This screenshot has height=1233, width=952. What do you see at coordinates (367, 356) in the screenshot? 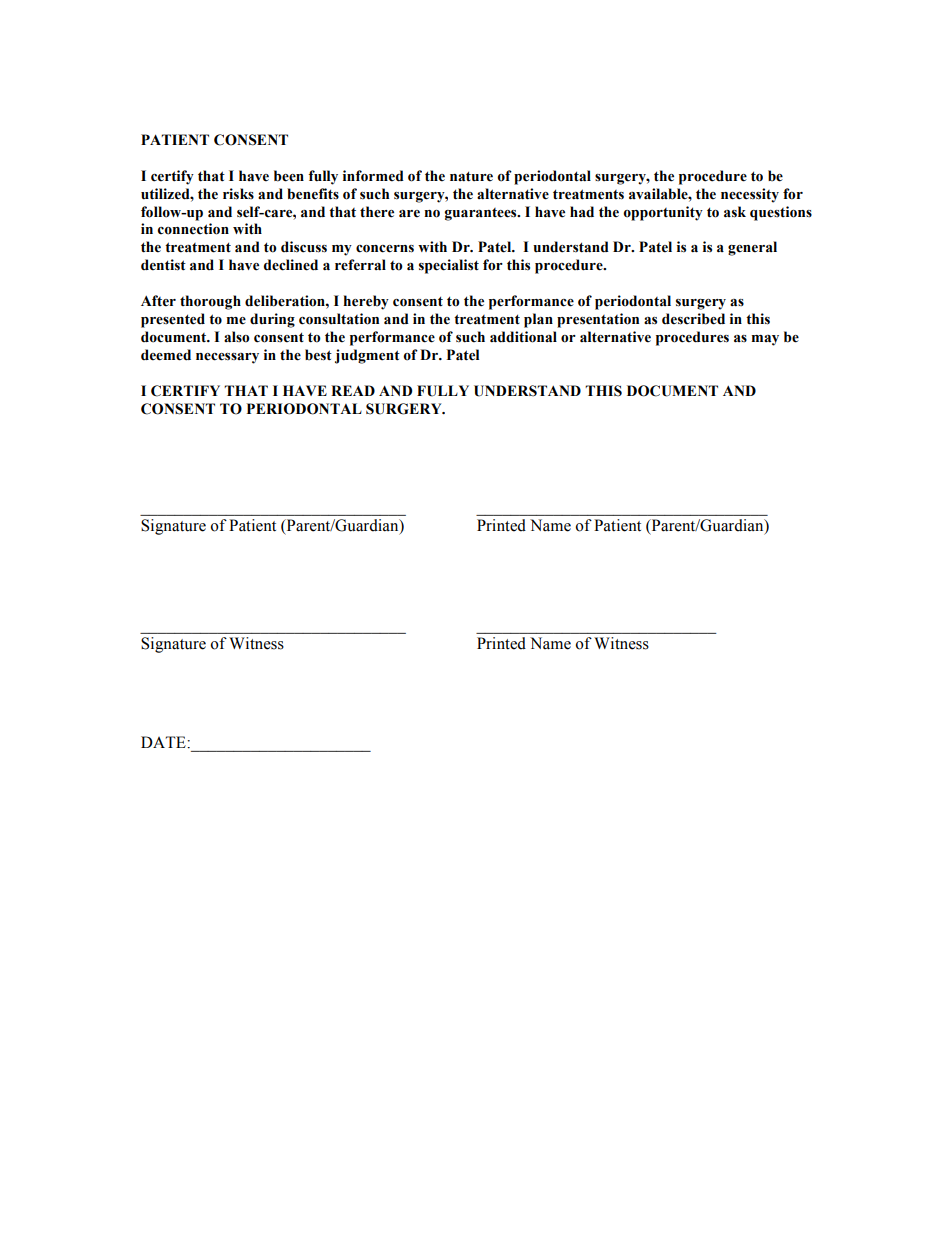
I see `judgment` at bounding box center [367, 356].
